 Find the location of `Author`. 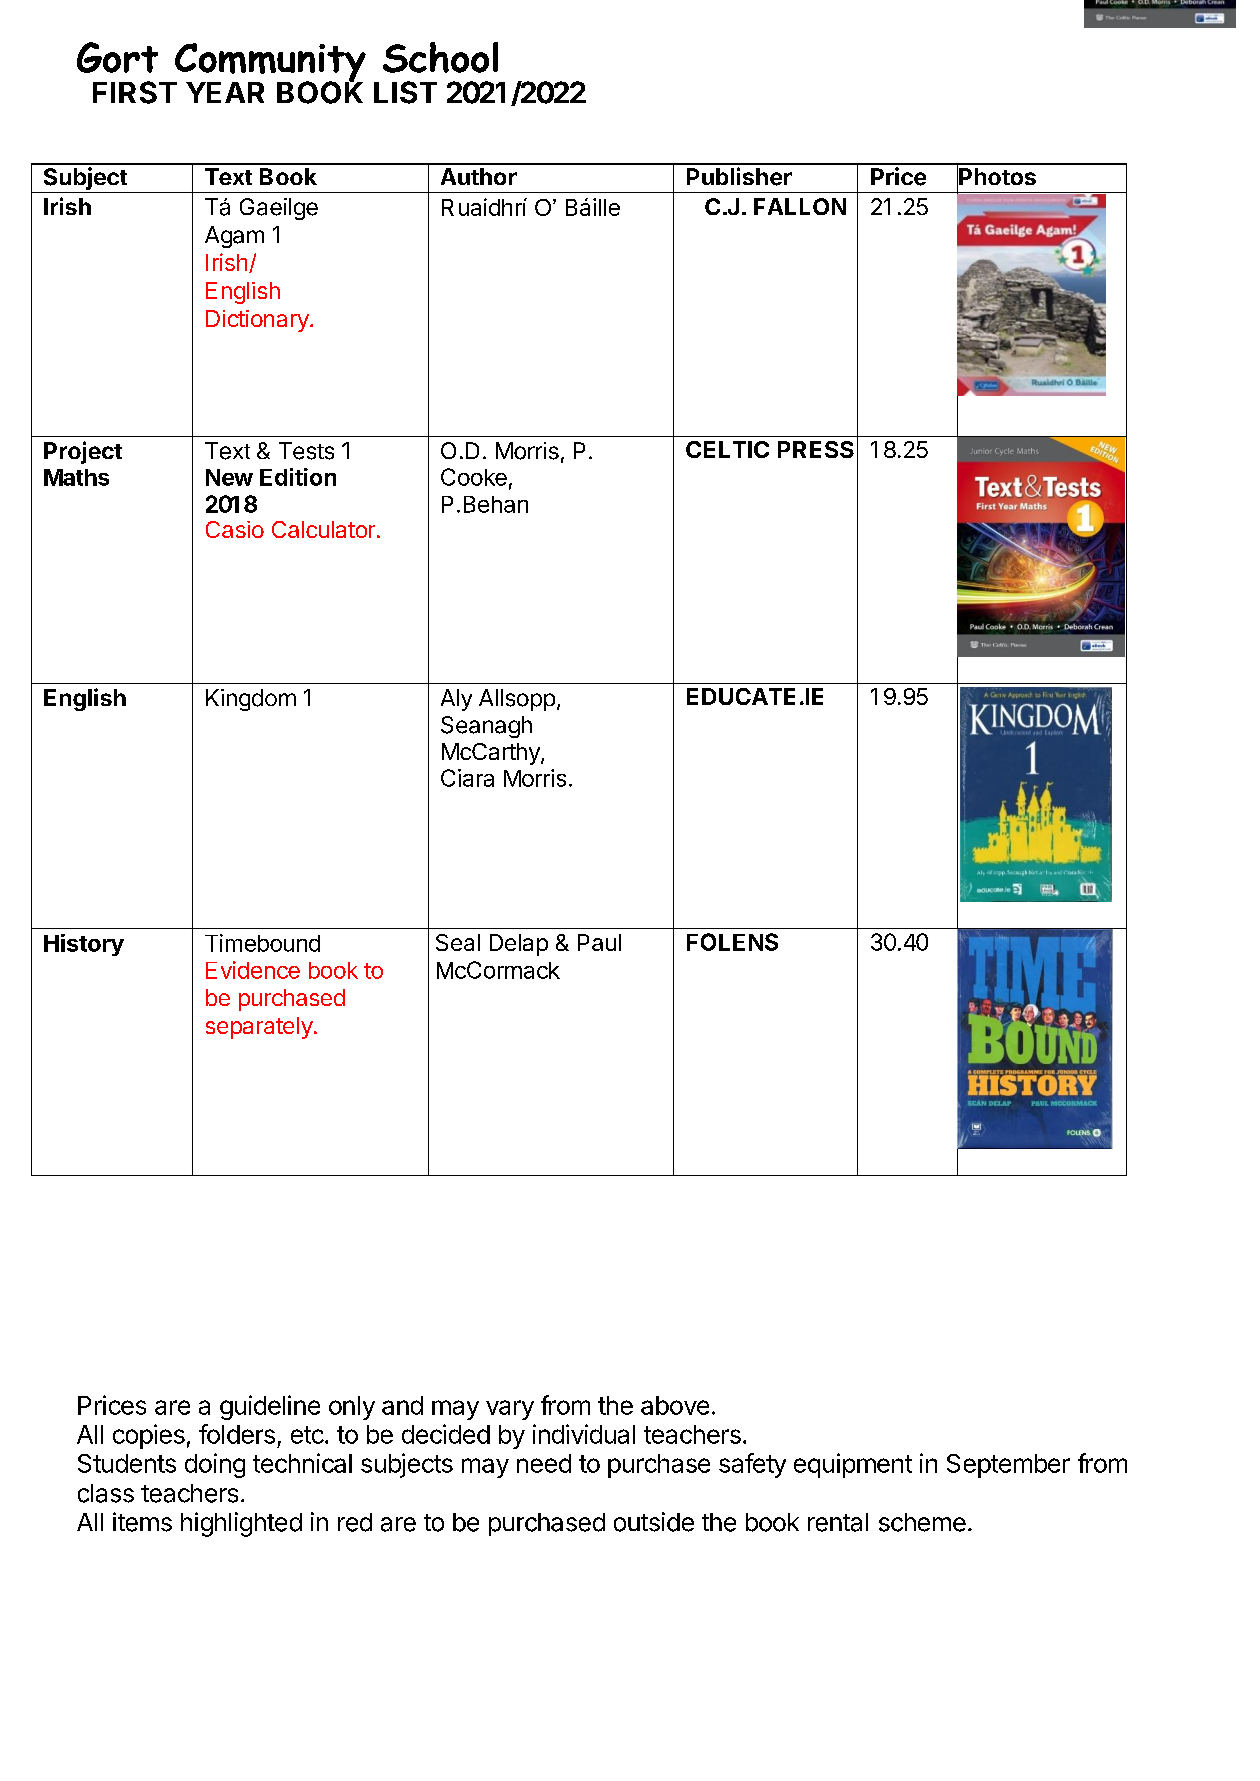

Author is located at coordinates (479, 176).
